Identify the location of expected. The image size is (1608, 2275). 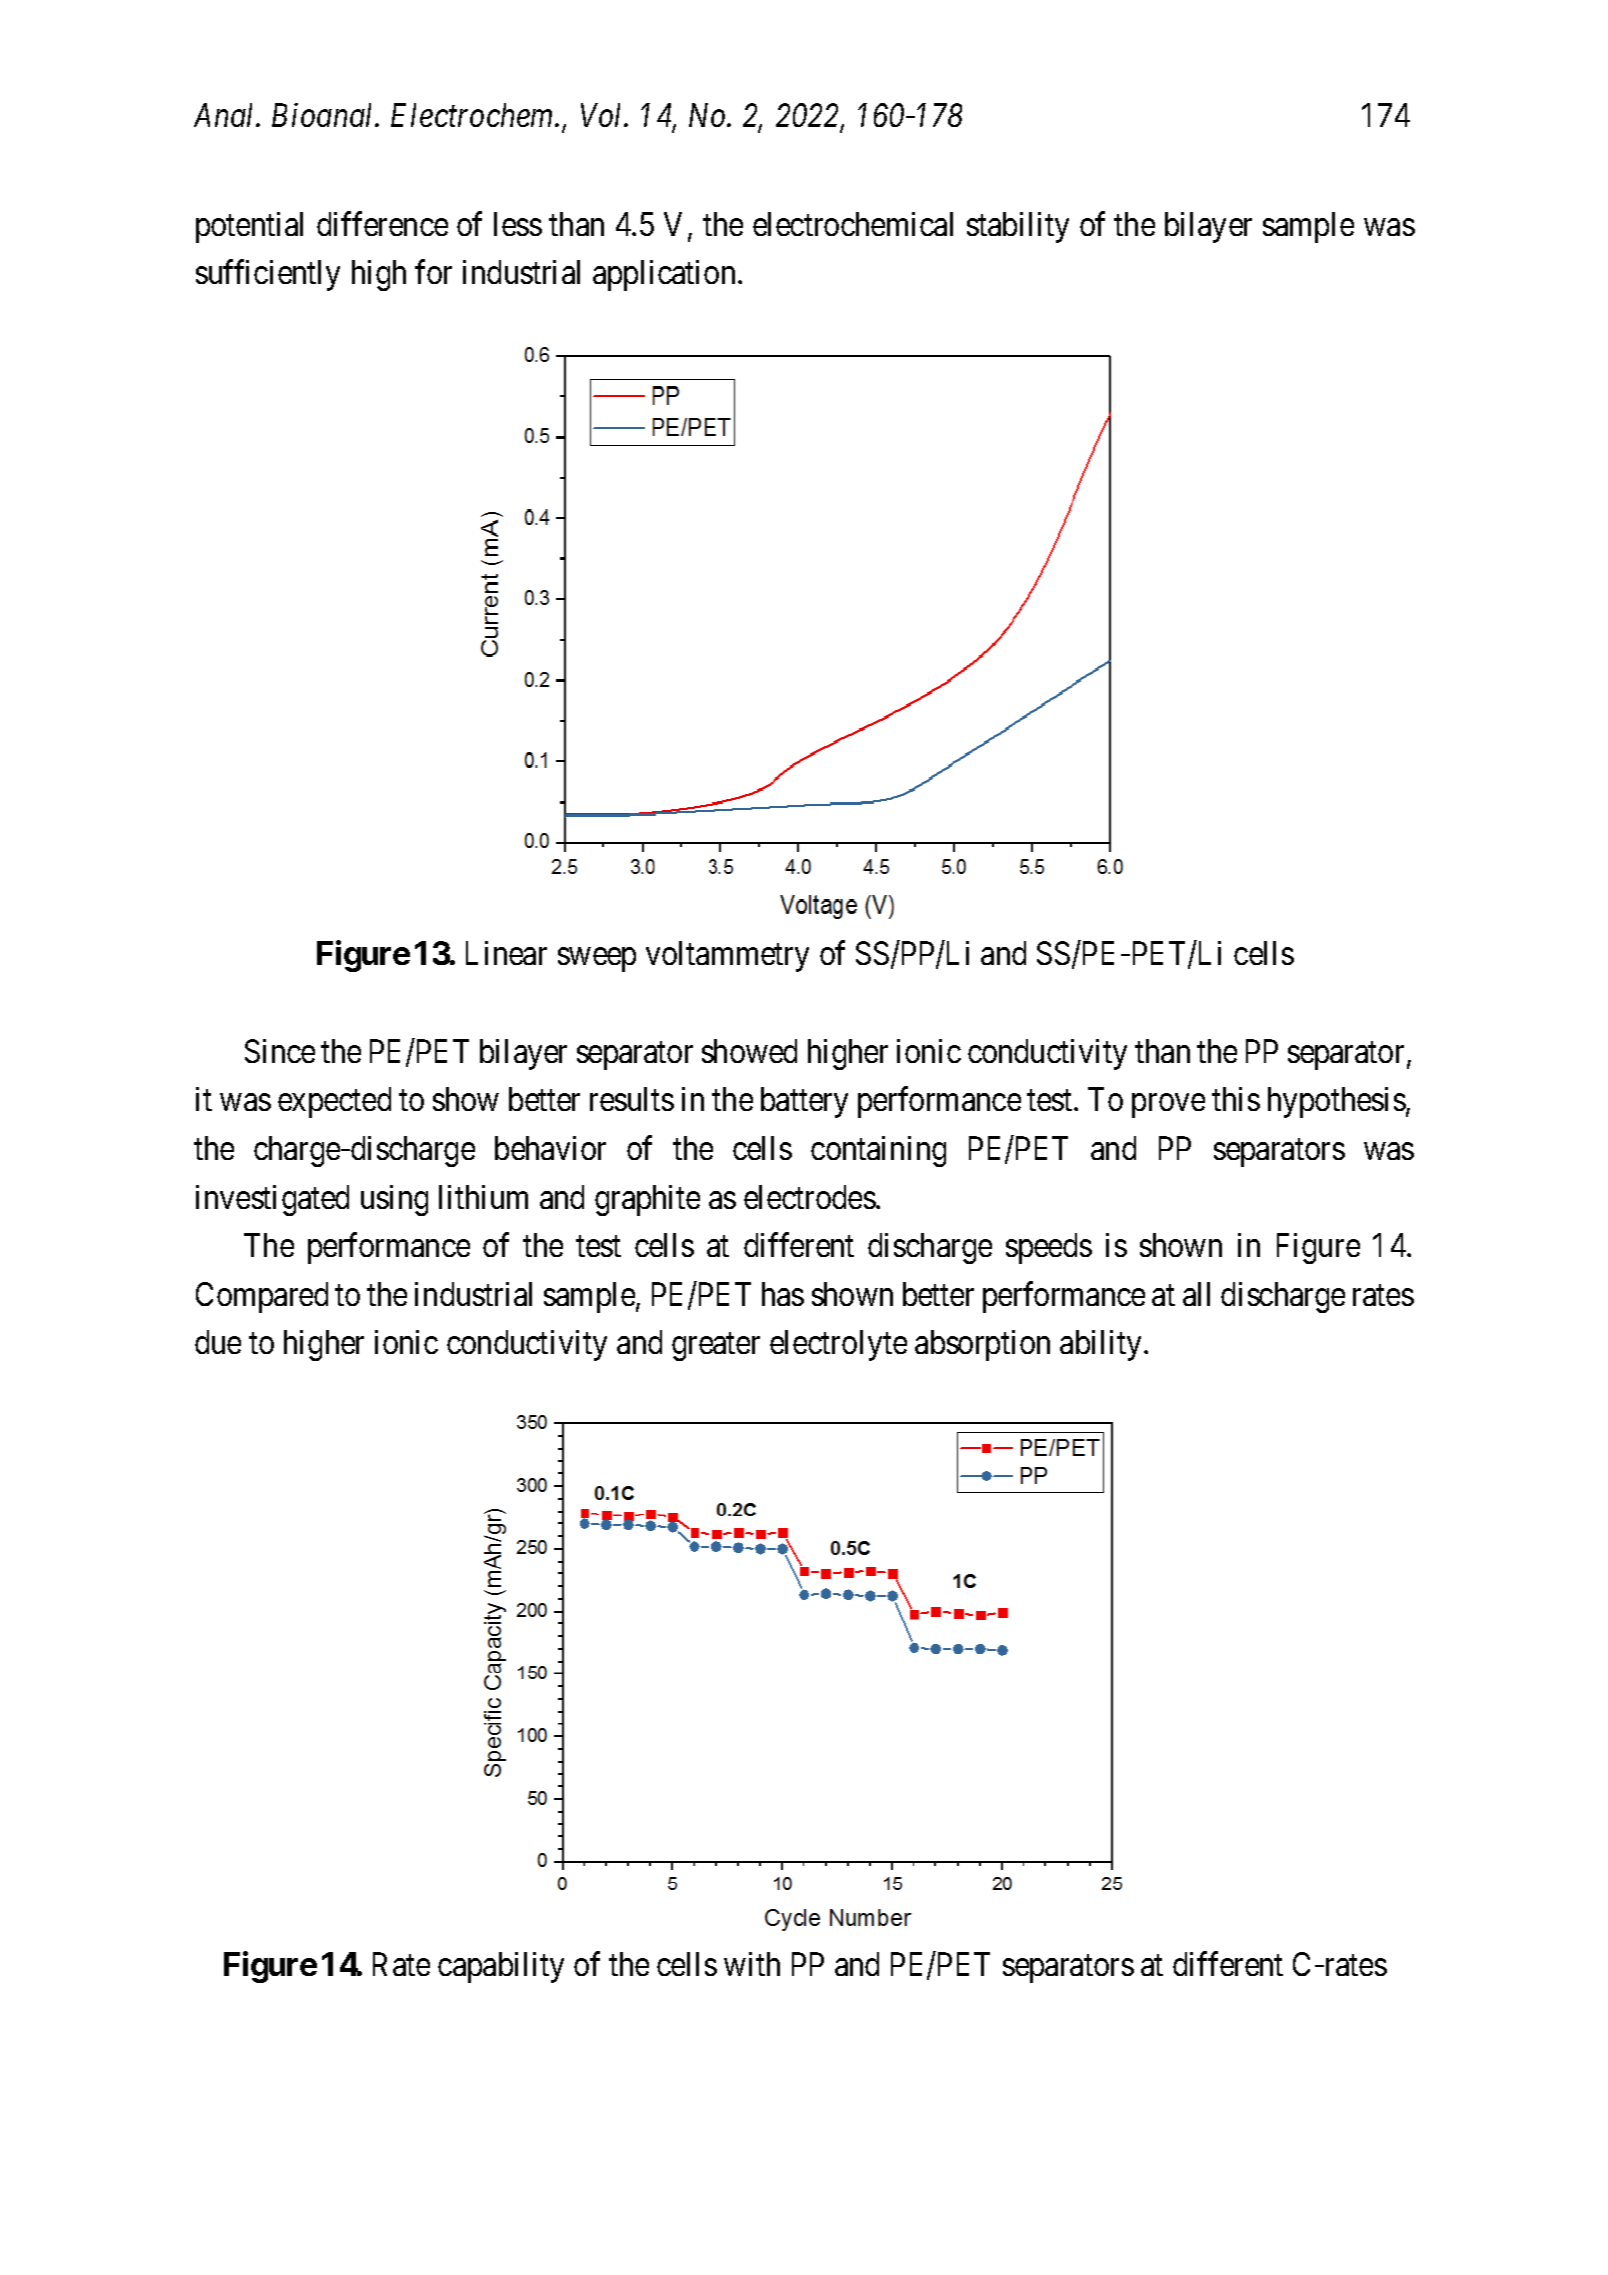
(334, 1102).
